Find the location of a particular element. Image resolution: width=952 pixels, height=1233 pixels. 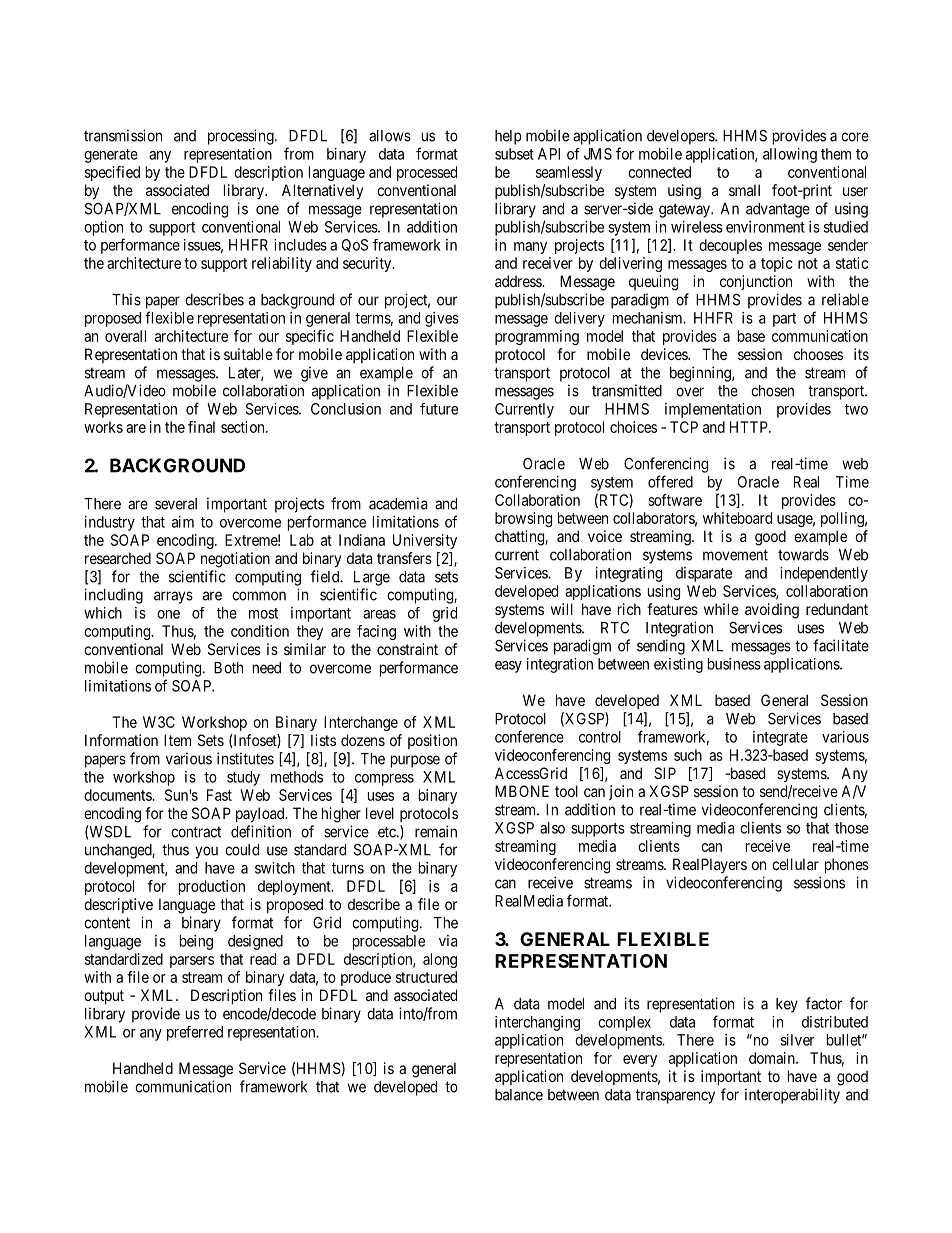

specified is located at coordinates (112, 173).
